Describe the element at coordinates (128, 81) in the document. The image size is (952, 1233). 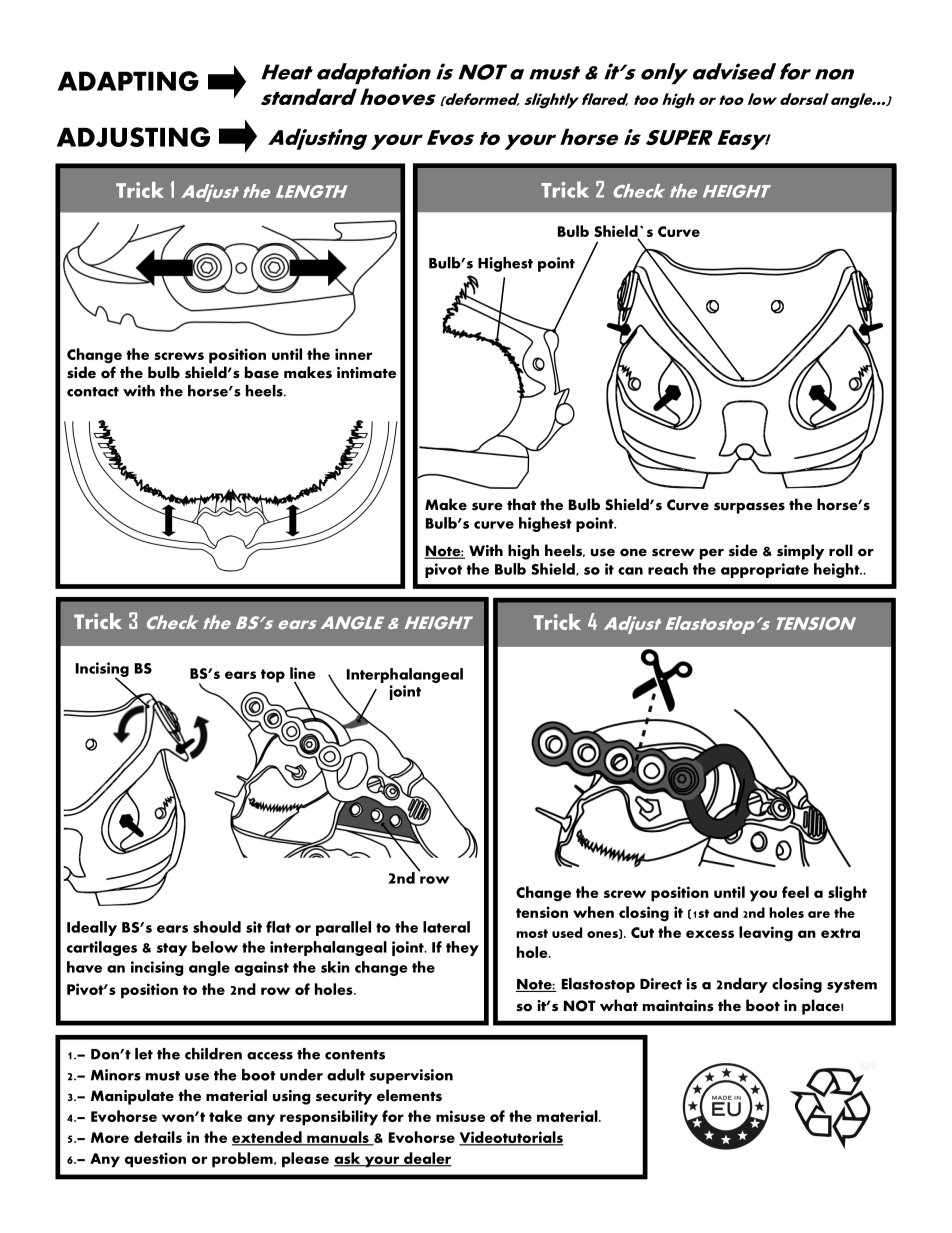
I see `ADAPTING` at that location.
